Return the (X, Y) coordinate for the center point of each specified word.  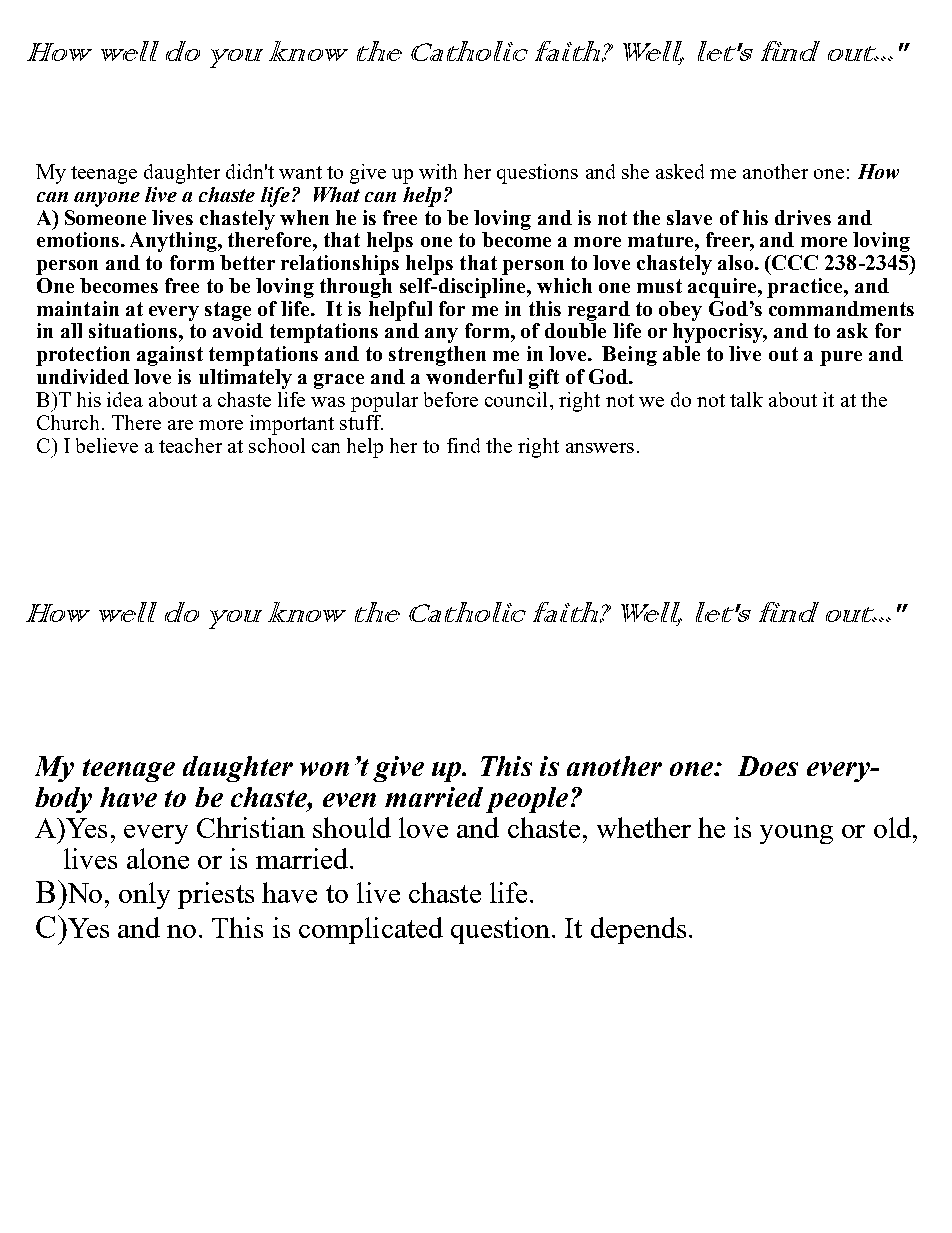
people (527, 800)
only (144, 895)
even (349, 800)
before (451, 399)
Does (768, 766)
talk (746, 399)
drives (803, 217)
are (180, 425)
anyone (107, 199)
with (438, 171)
